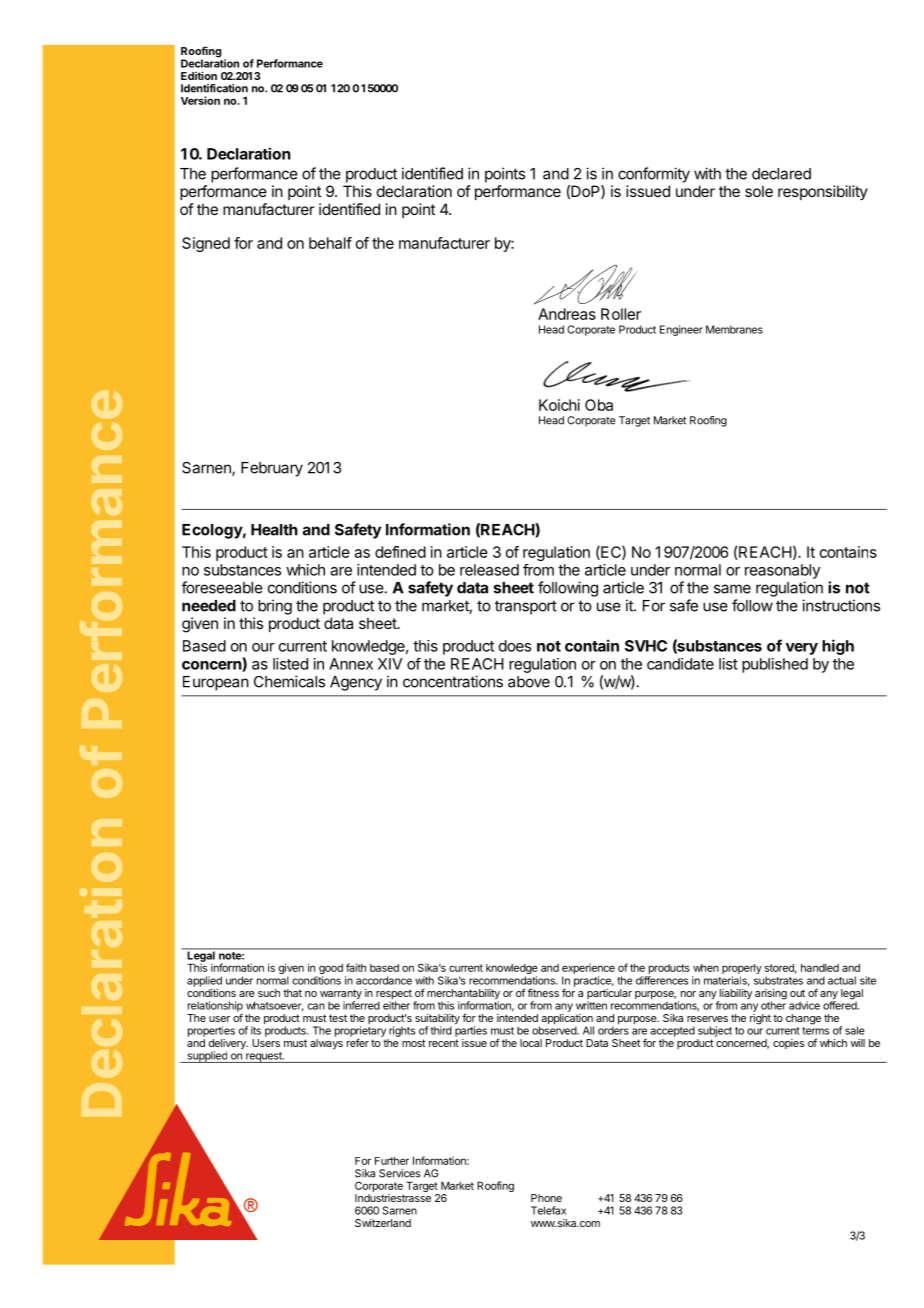  Describe the element at coordinates (269, 993) in the screenshot. I see `such` at that location.
